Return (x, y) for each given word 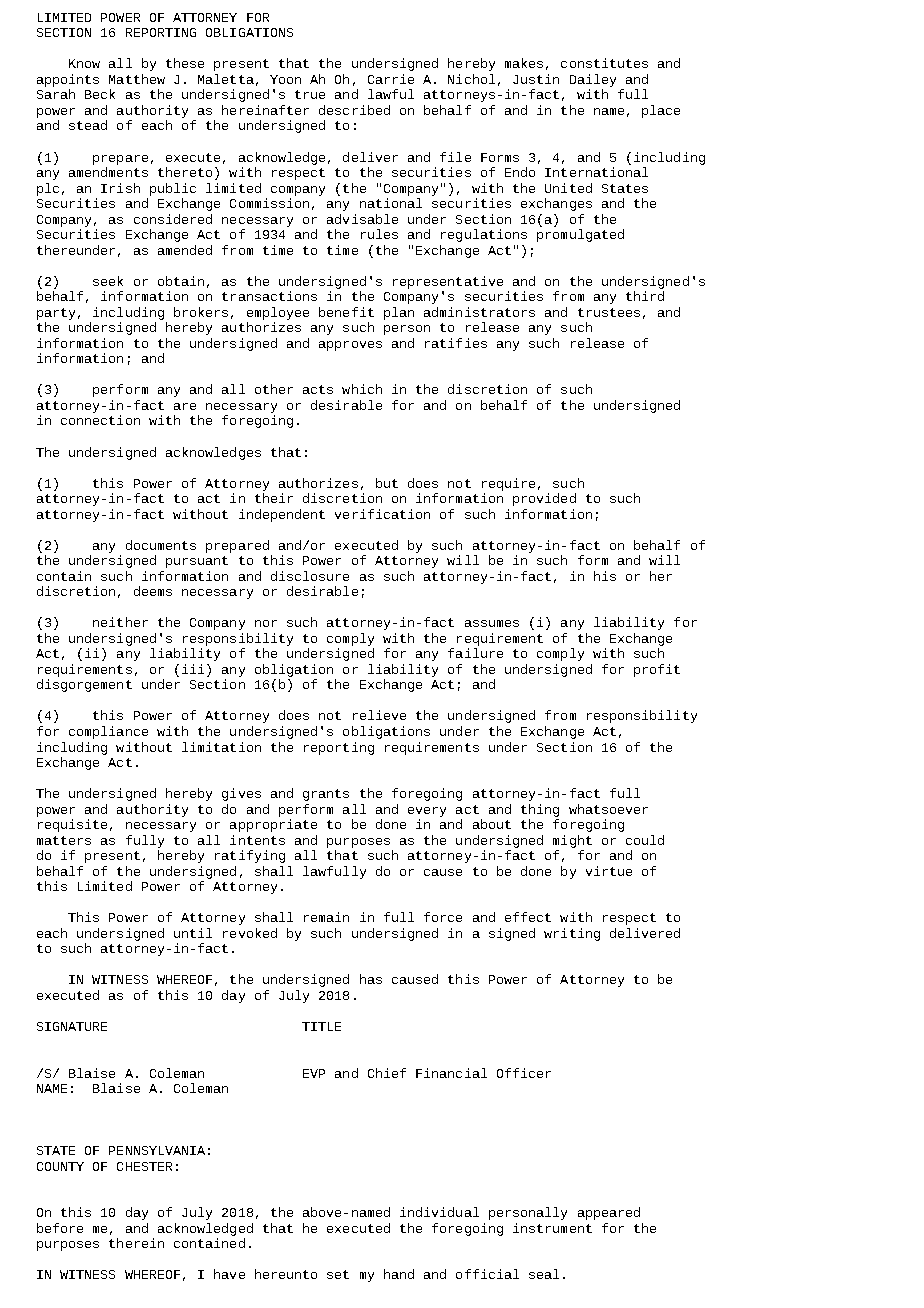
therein (136, 1243)
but (387, 483)
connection (100, 420)
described (354, 110)
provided (544, 499)
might (572, 841)
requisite (72, 825)
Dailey (593, 82)
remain (326, 917)
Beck (100, 94)
